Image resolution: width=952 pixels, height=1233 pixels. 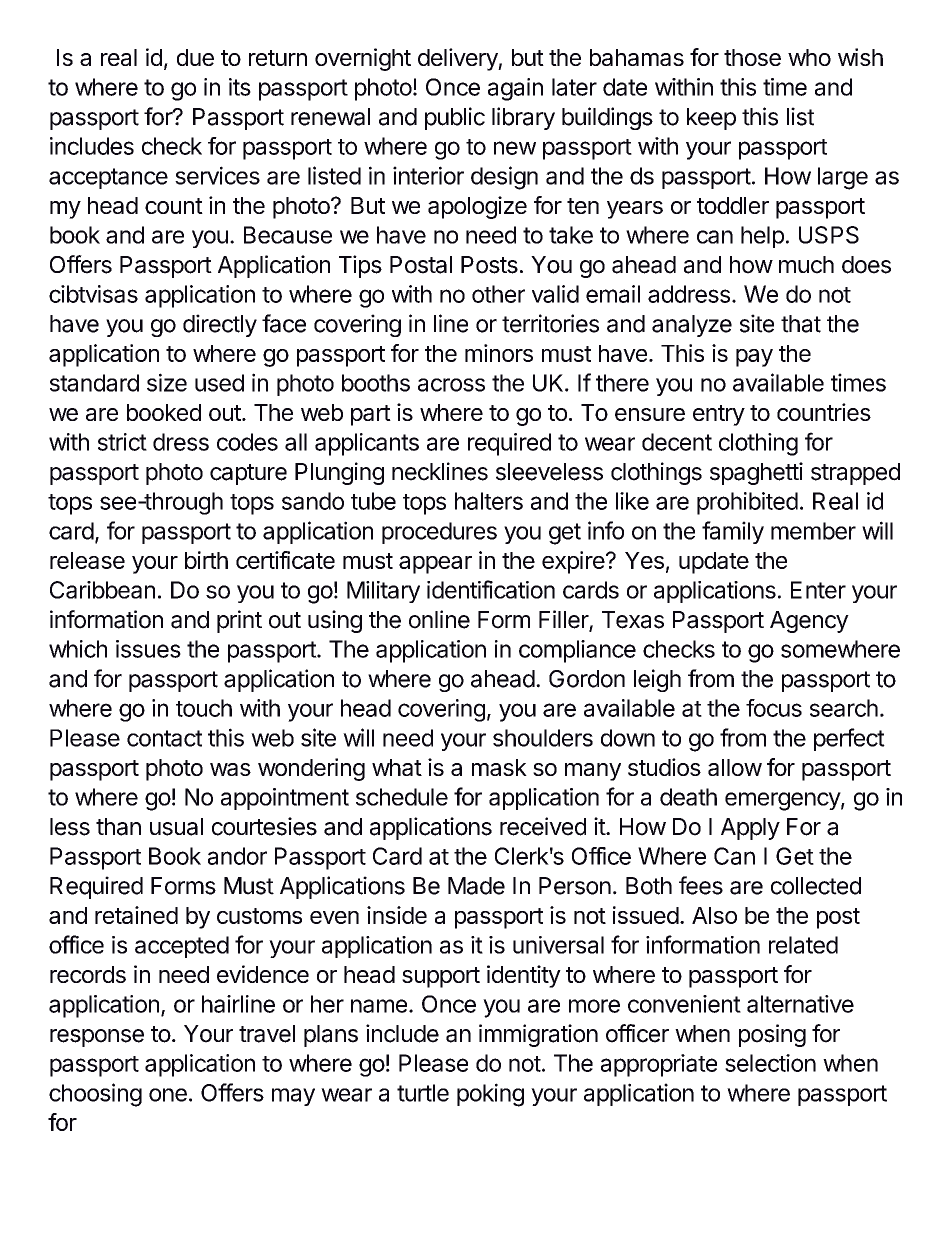 What do you see at coordinates (489, 501) in the document?
I see `halters` at bounding box center [489, 501].
